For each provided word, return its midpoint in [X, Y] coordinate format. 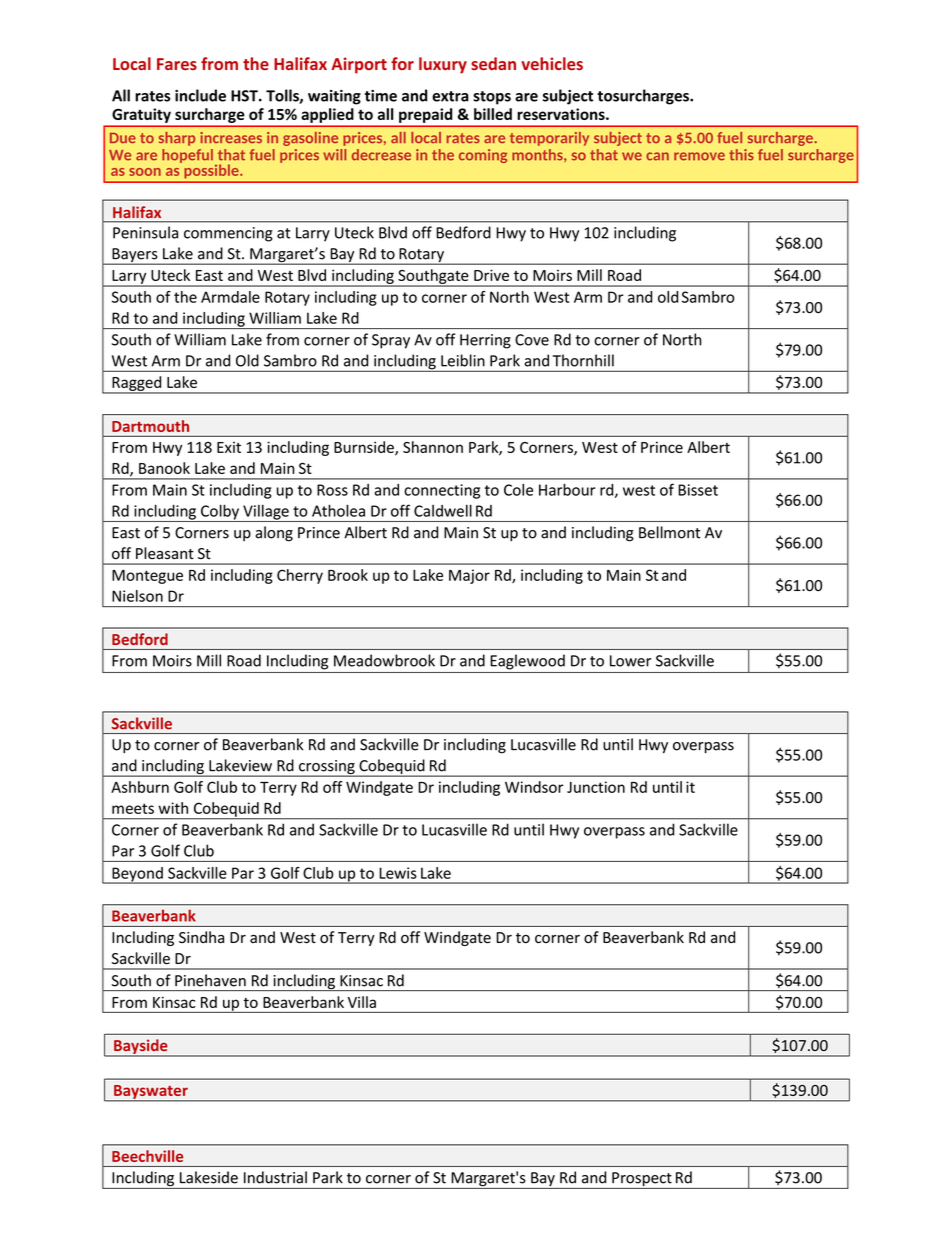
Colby [220, 513]
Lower [630, 661]
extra [450, 96]
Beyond [137, 875]
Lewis [398, 873]
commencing [228, 234]
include [200, 95]
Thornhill [583, 360]
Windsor [534, 787]
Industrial [275, 1177]
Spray [391, 341]
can [657, 156]
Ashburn [140, 787]
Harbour [567, 489]
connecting [442, 491]
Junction [596, 787]
